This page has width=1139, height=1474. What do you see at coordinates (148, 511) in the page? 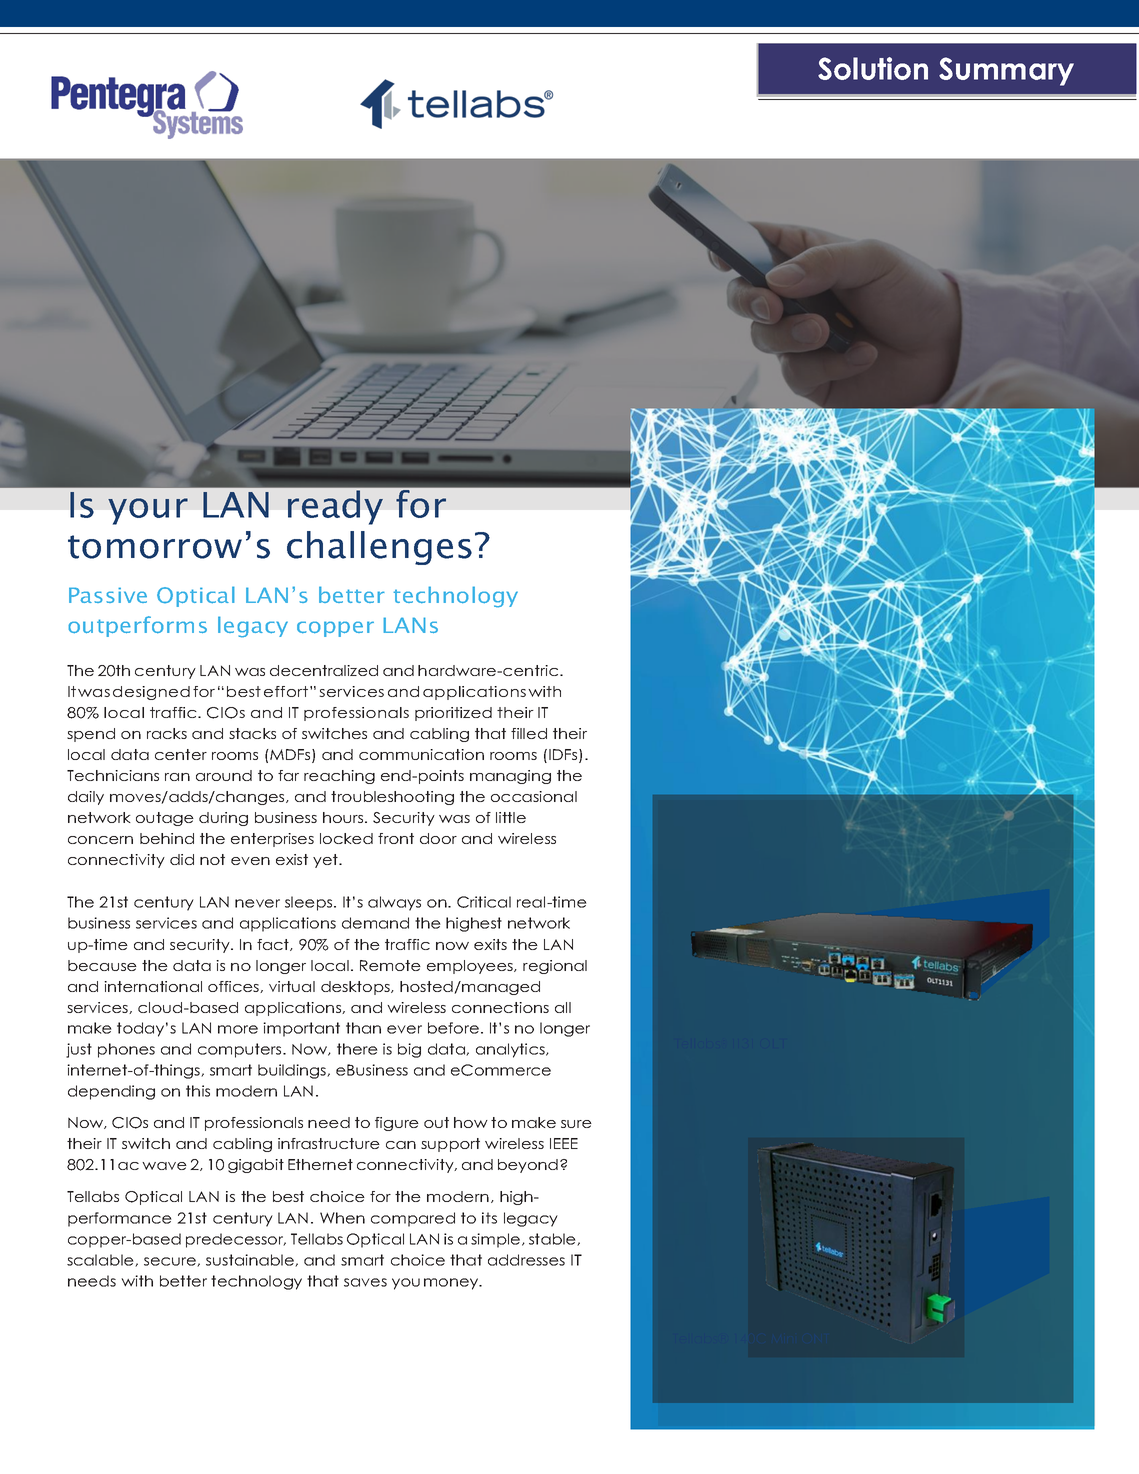
I see `your` at bounding box center [148, 511].
